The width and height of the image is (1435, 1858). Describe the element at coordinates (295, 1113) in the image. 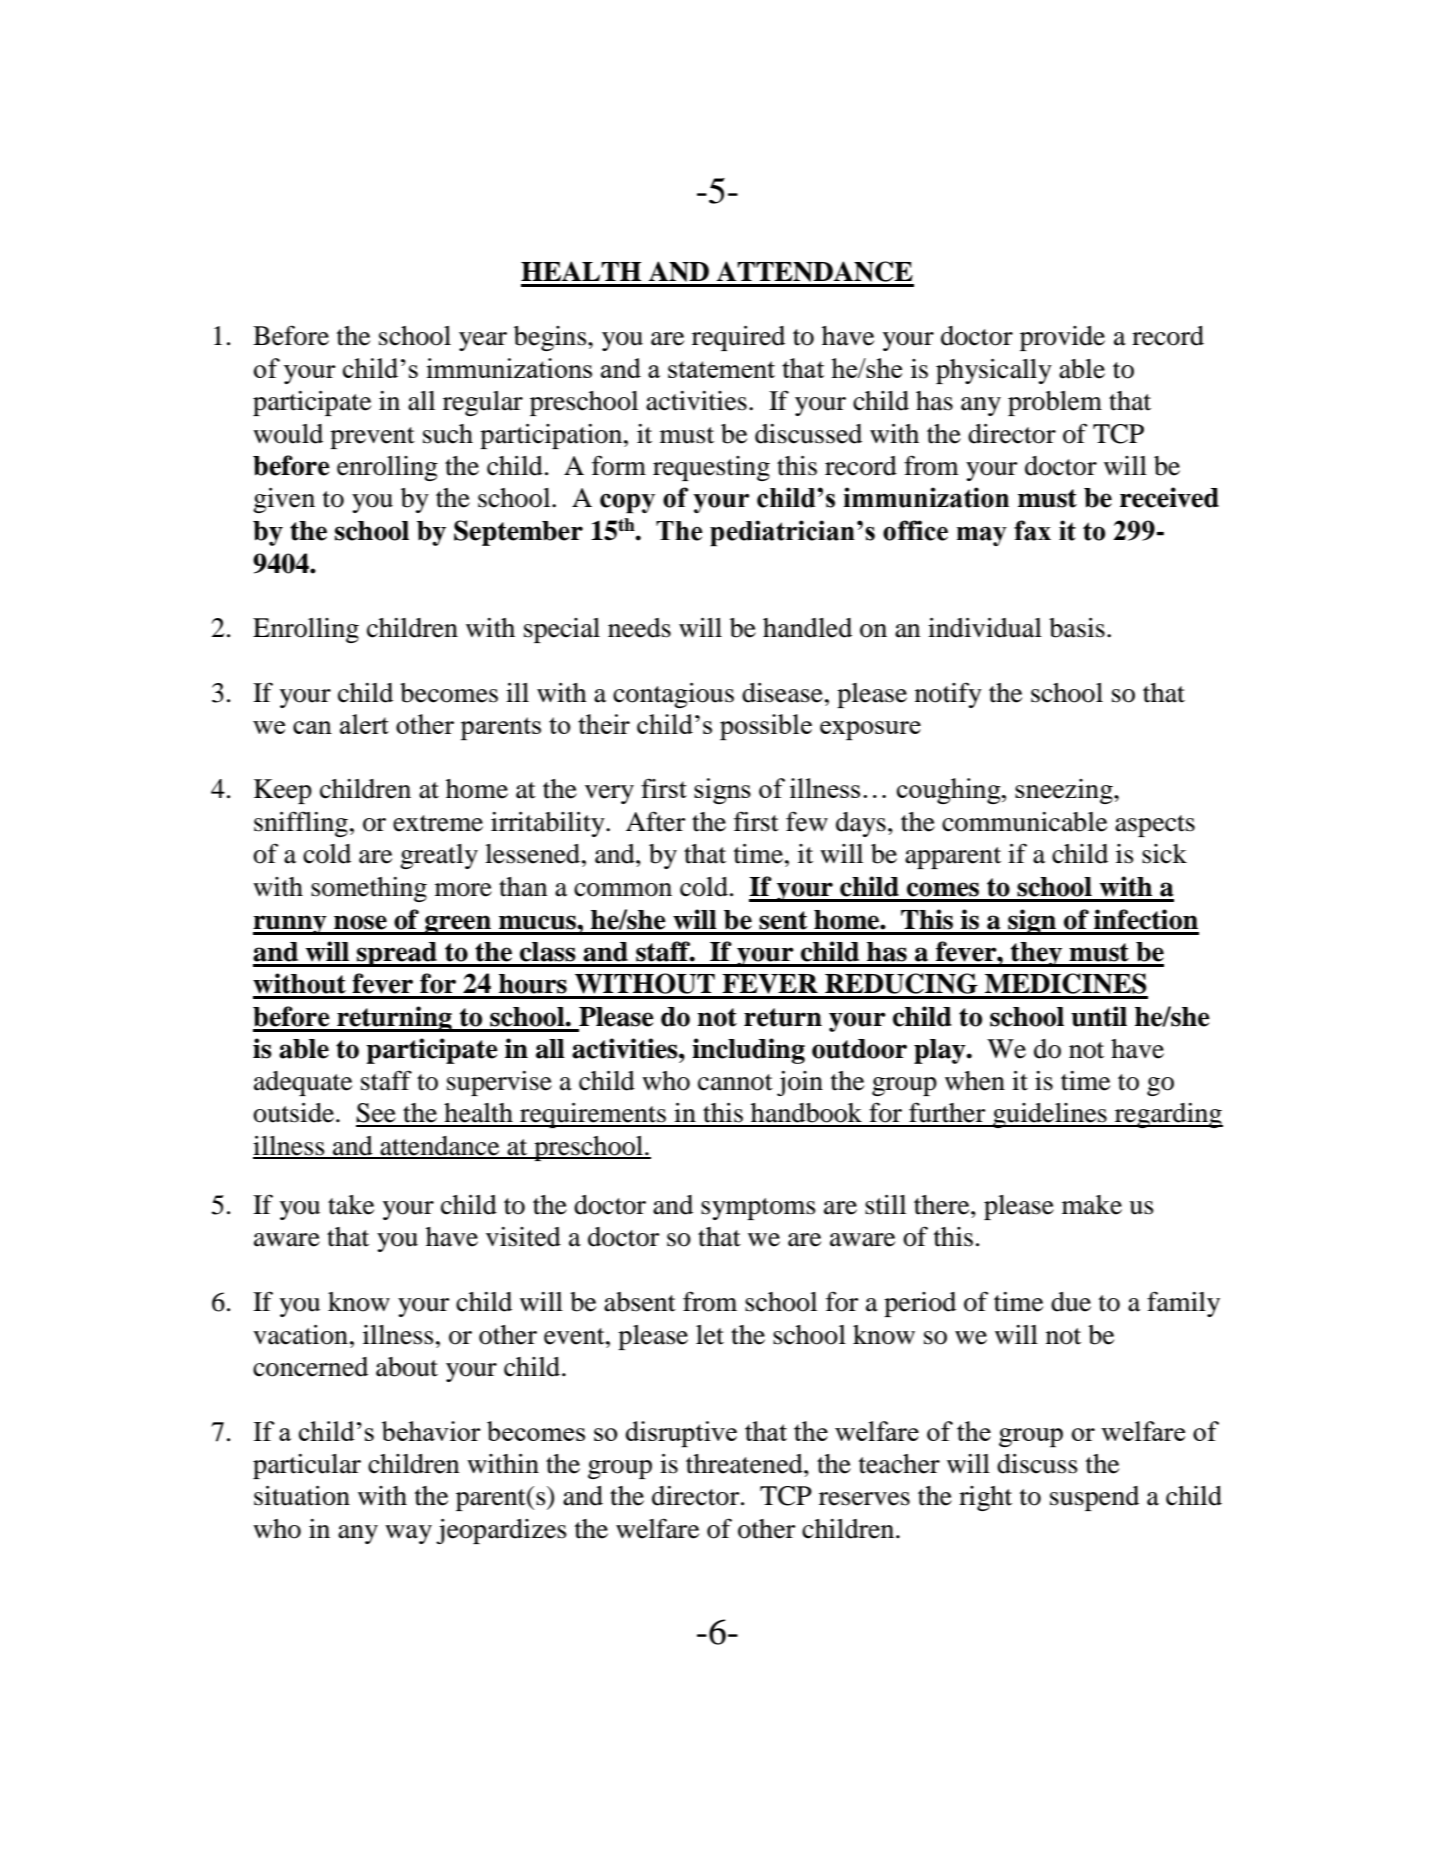

I see `outside` at that location.
